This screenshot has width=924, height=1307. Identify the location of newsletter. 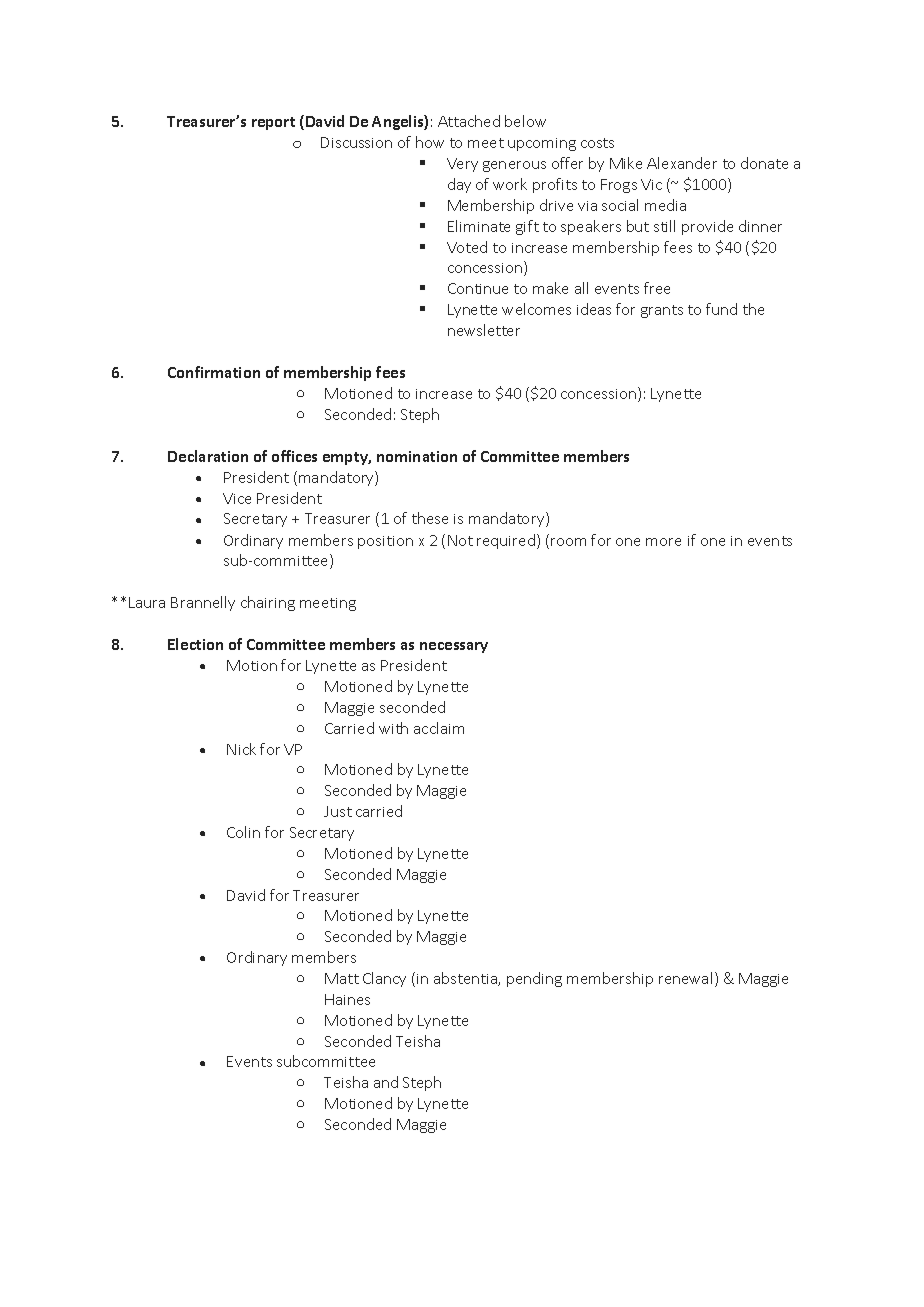
(484, 330).
